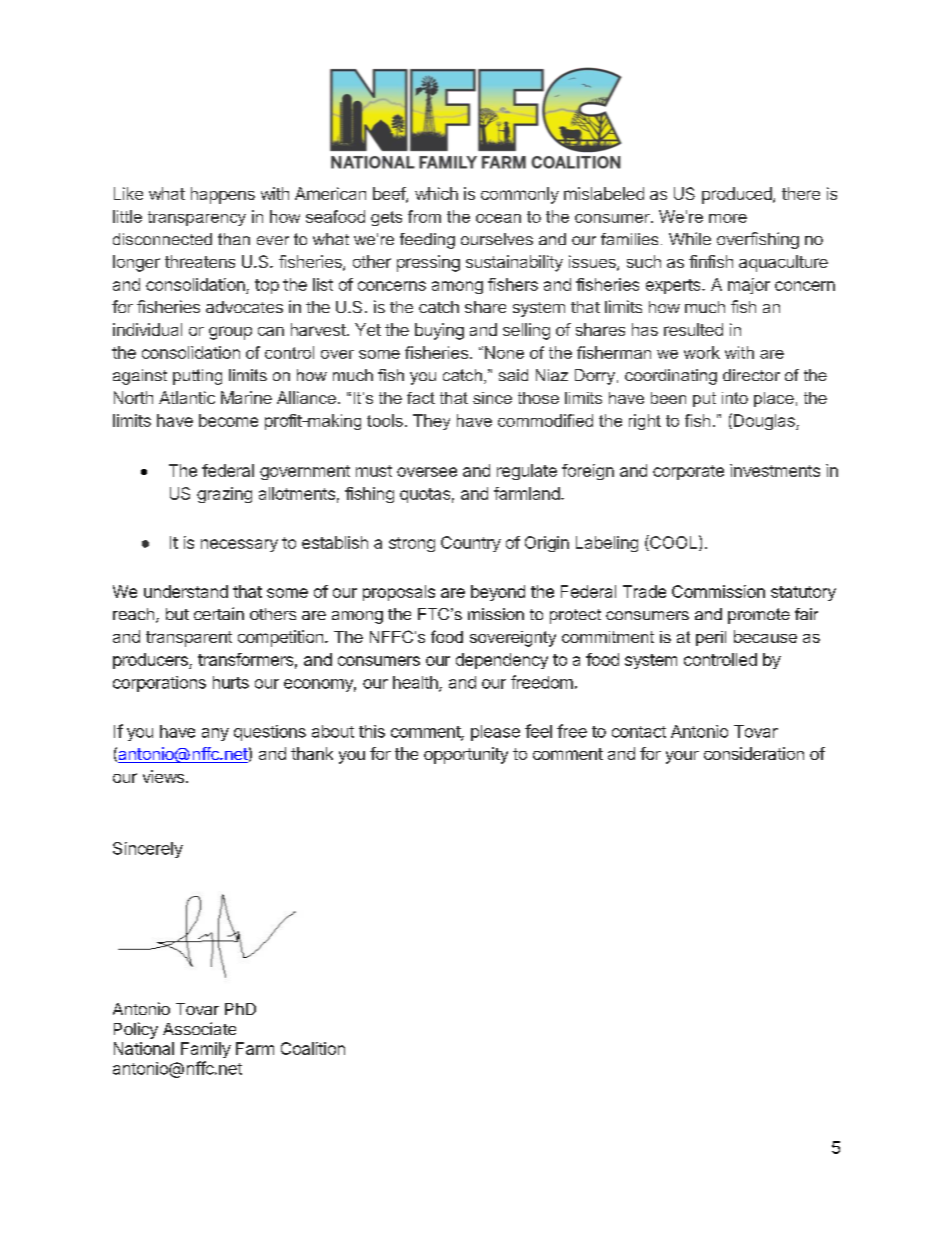 The width and height of the screenshot is (952, 1233). What do you see at coordinates (197, 218) in the screenshot?
I see `transparency` at bounding box center [197, 218].
